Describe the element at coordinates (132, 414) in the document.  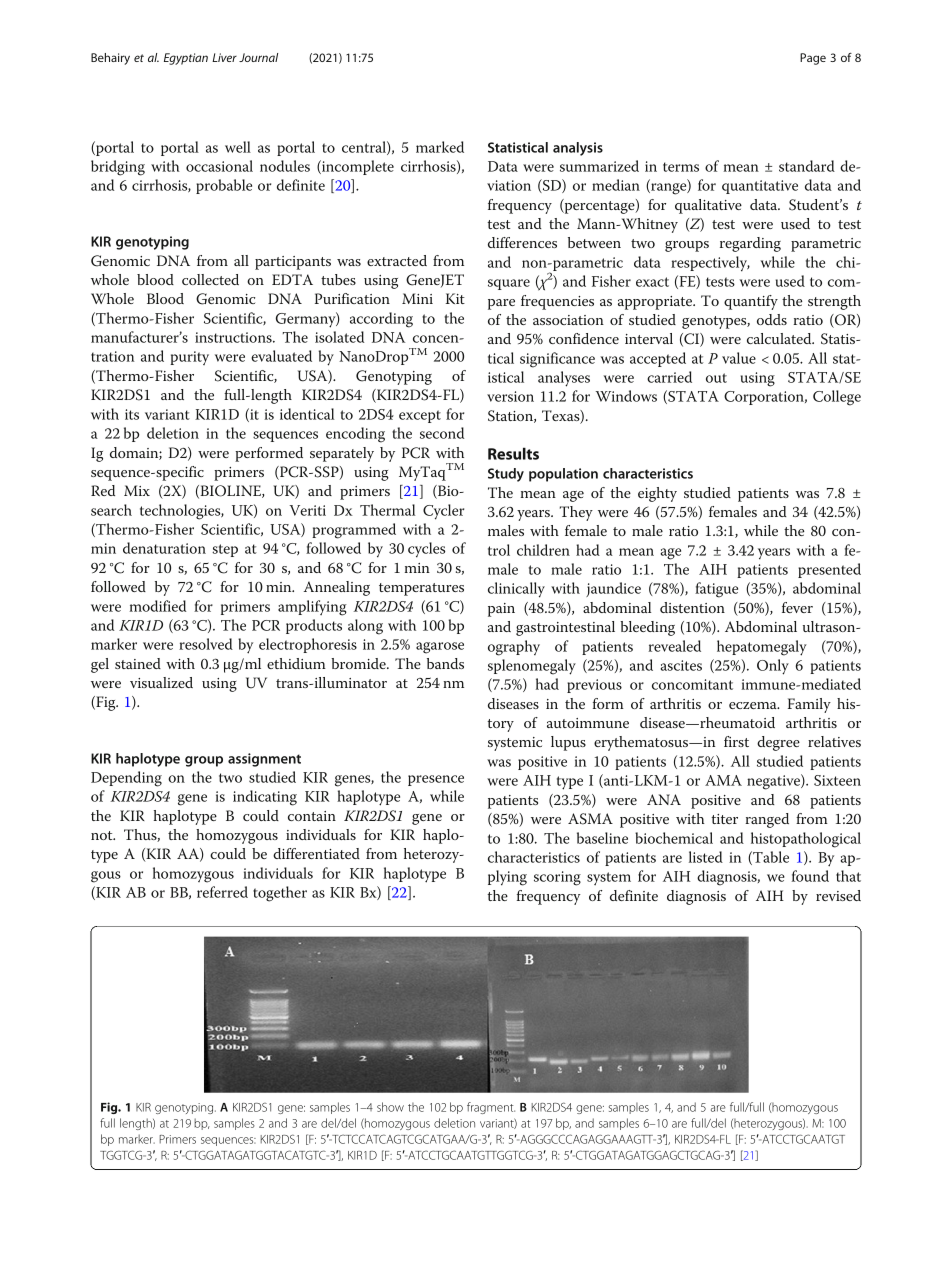
I see `its` at that location.
